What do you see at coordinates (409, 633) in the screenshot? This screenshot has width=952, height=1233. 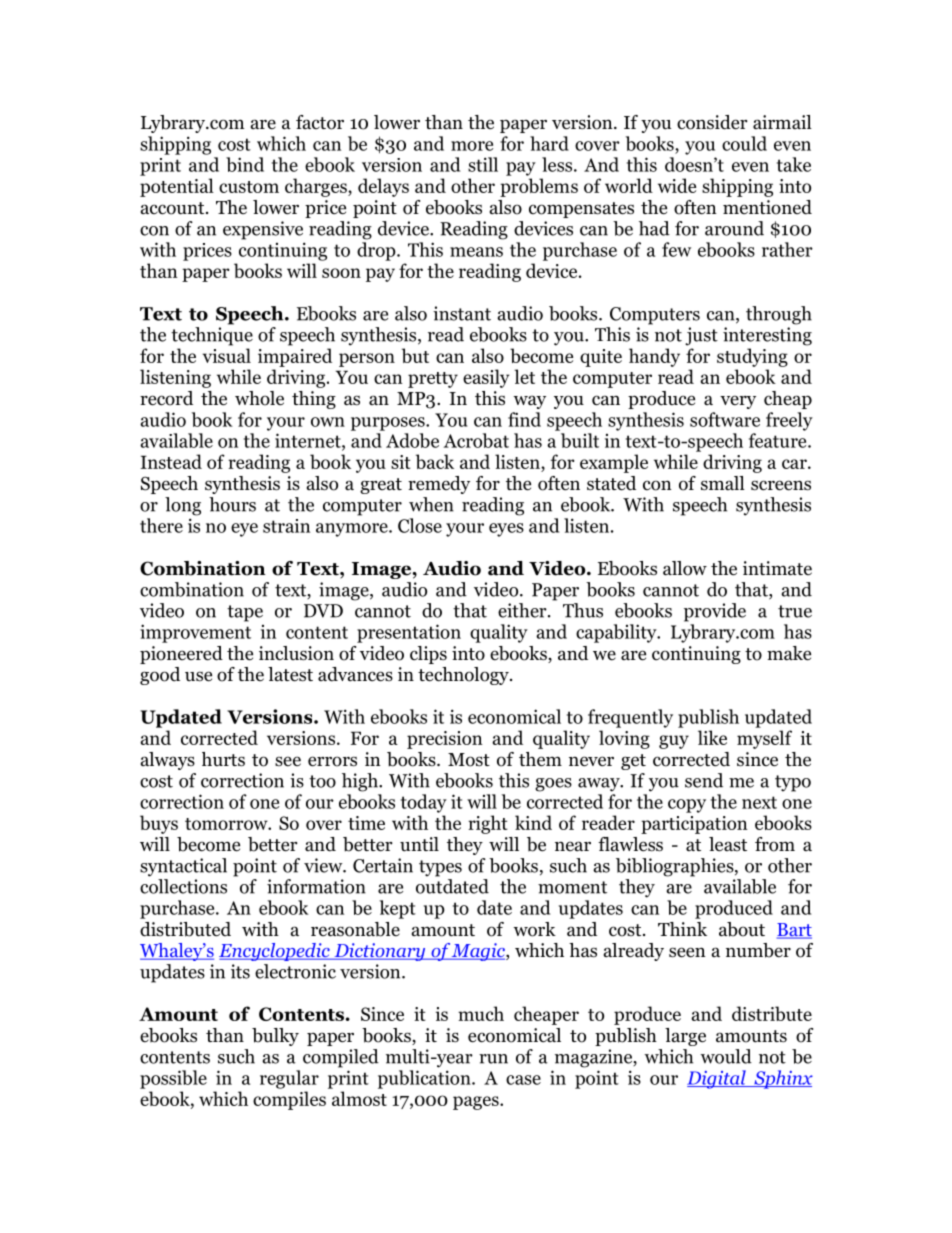 I see `presentation` at bounding box center [409, 633].
